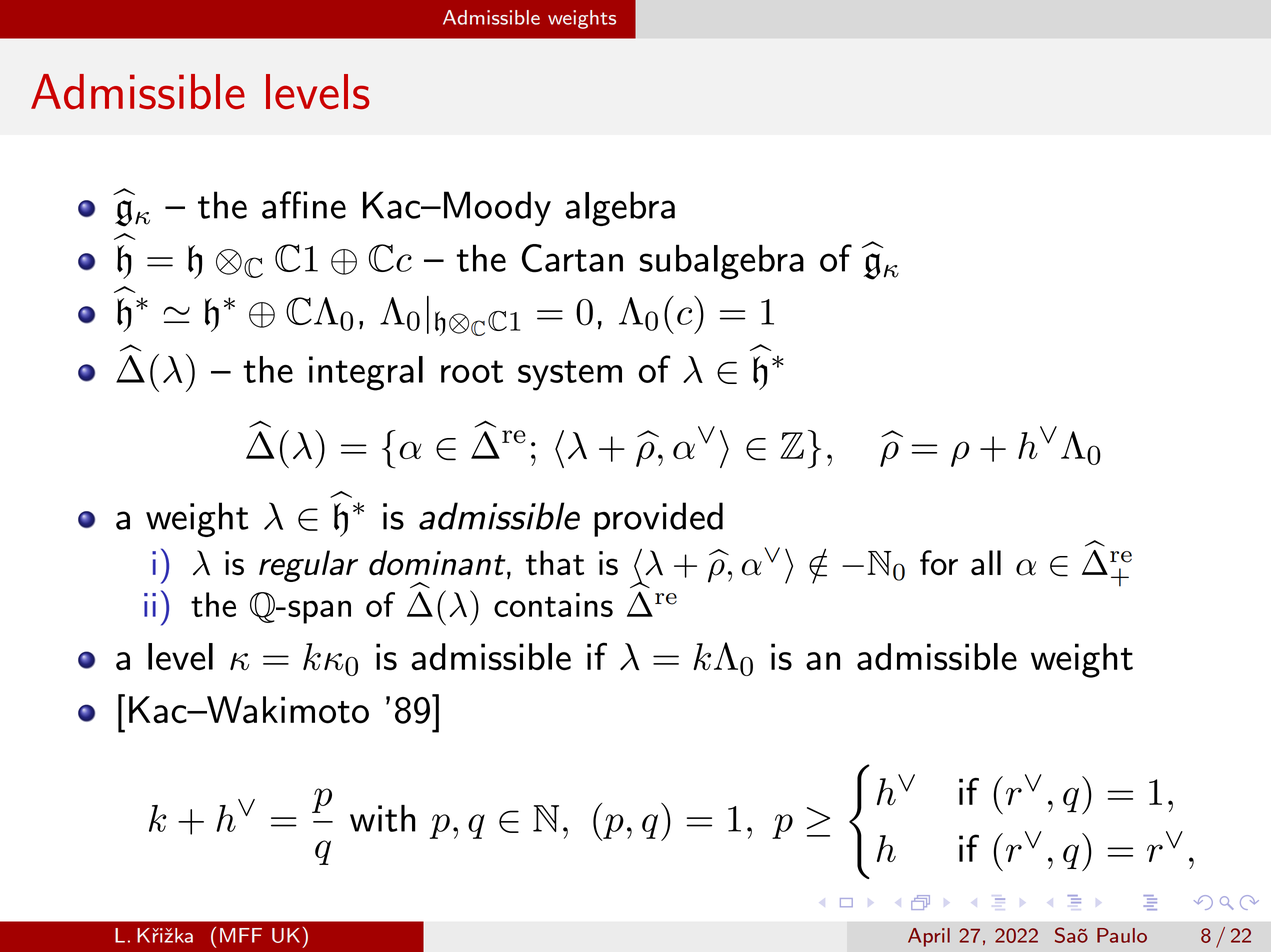 Image resolution: width=1271 pixels, height=952 pixels. What do you see at coordinates (555, 563) in the screenshot?
I see `that` at bounding box center [555, 563].
